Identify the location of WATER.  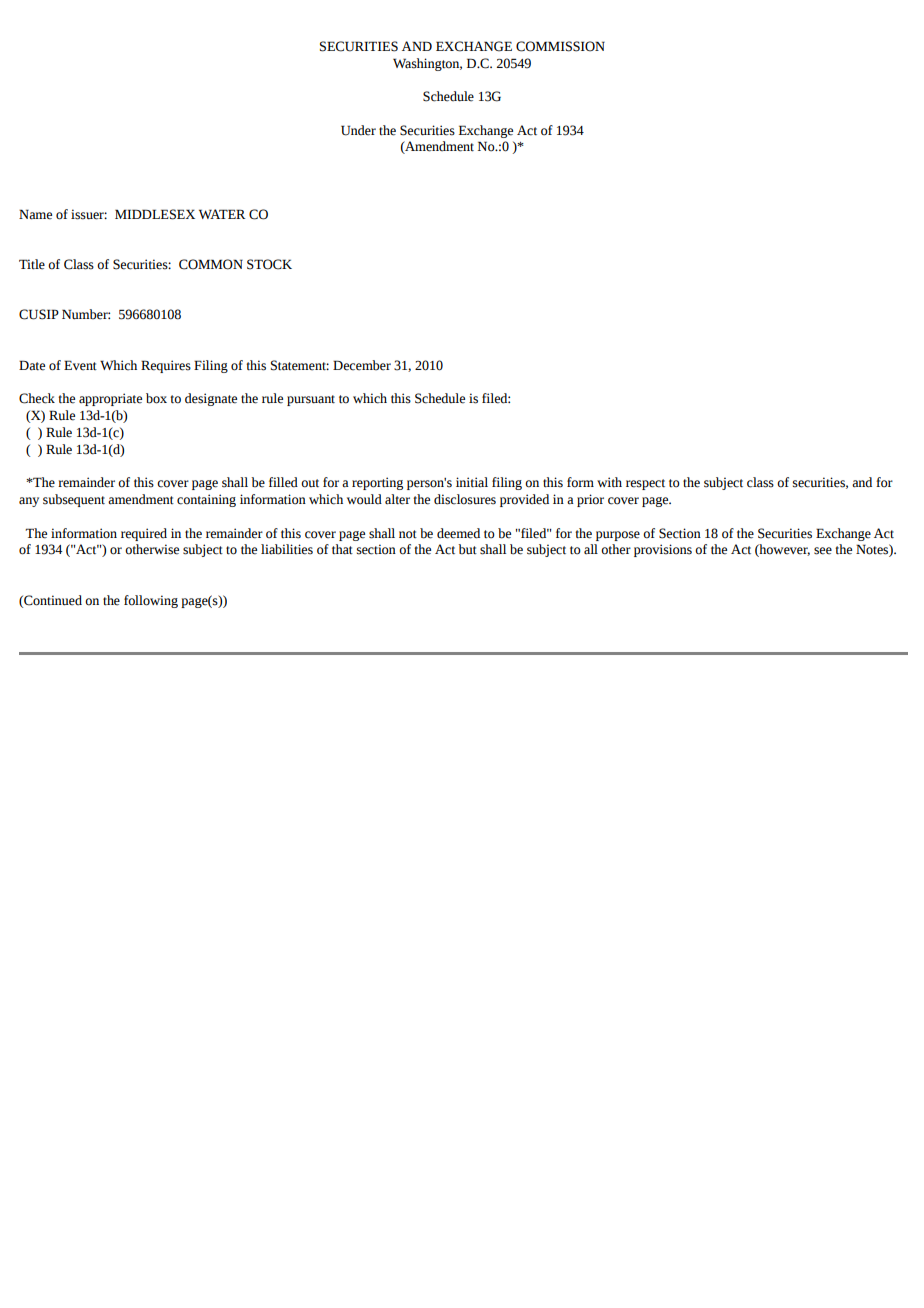
(222, 214).
